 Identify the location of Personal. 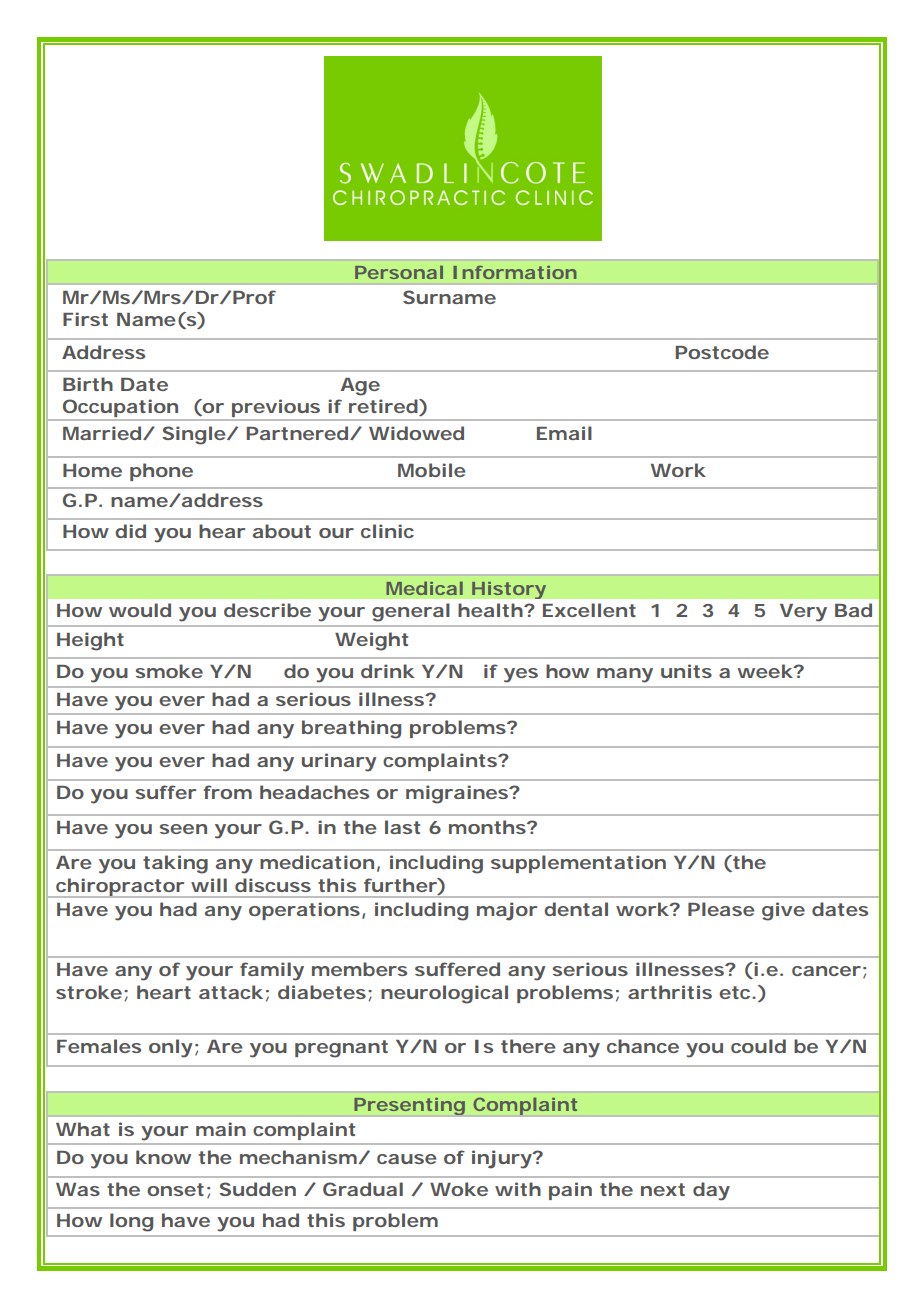
(399, 272).
